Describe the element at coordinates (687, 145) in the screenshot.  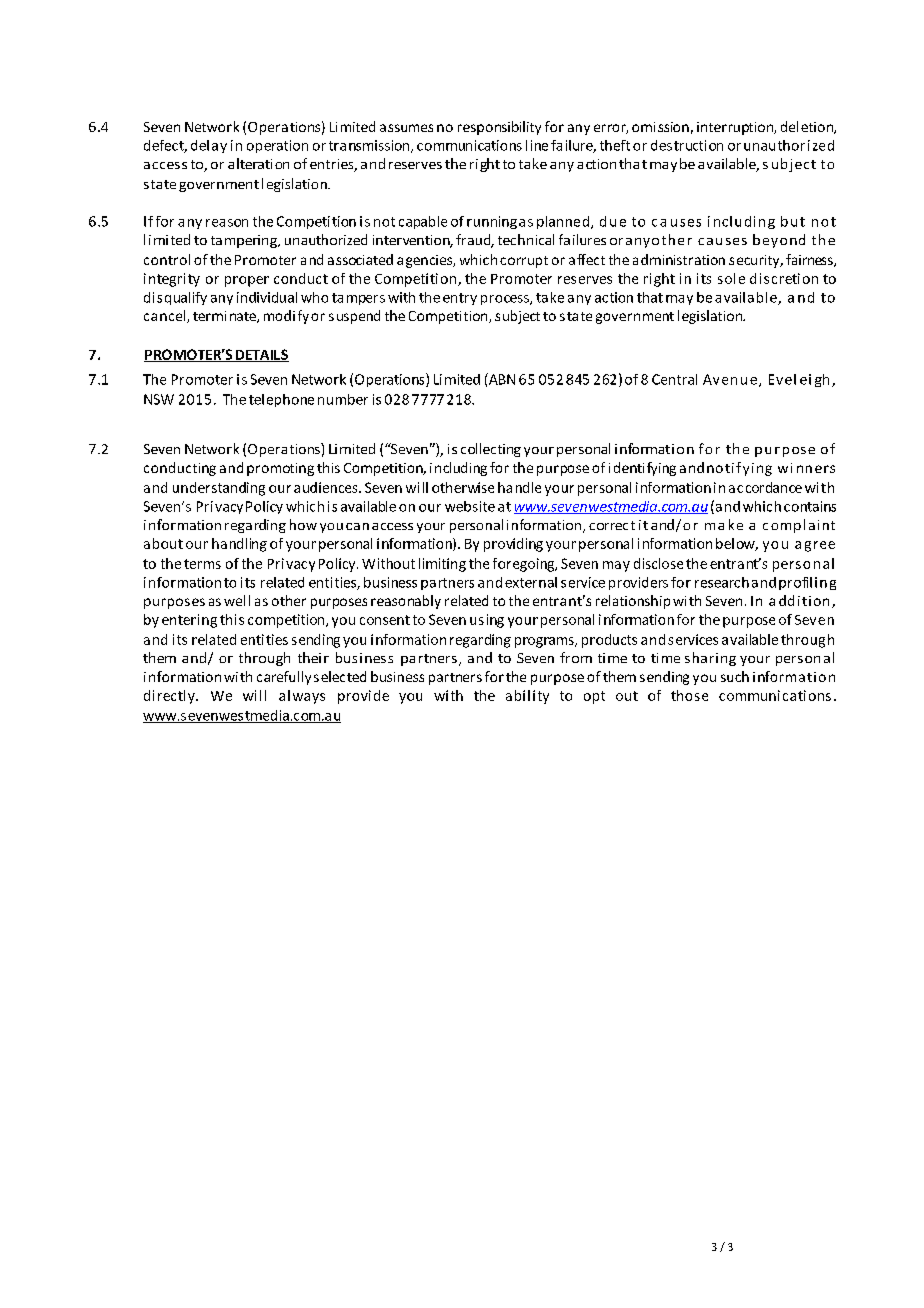
I see `destruction` at that location.
